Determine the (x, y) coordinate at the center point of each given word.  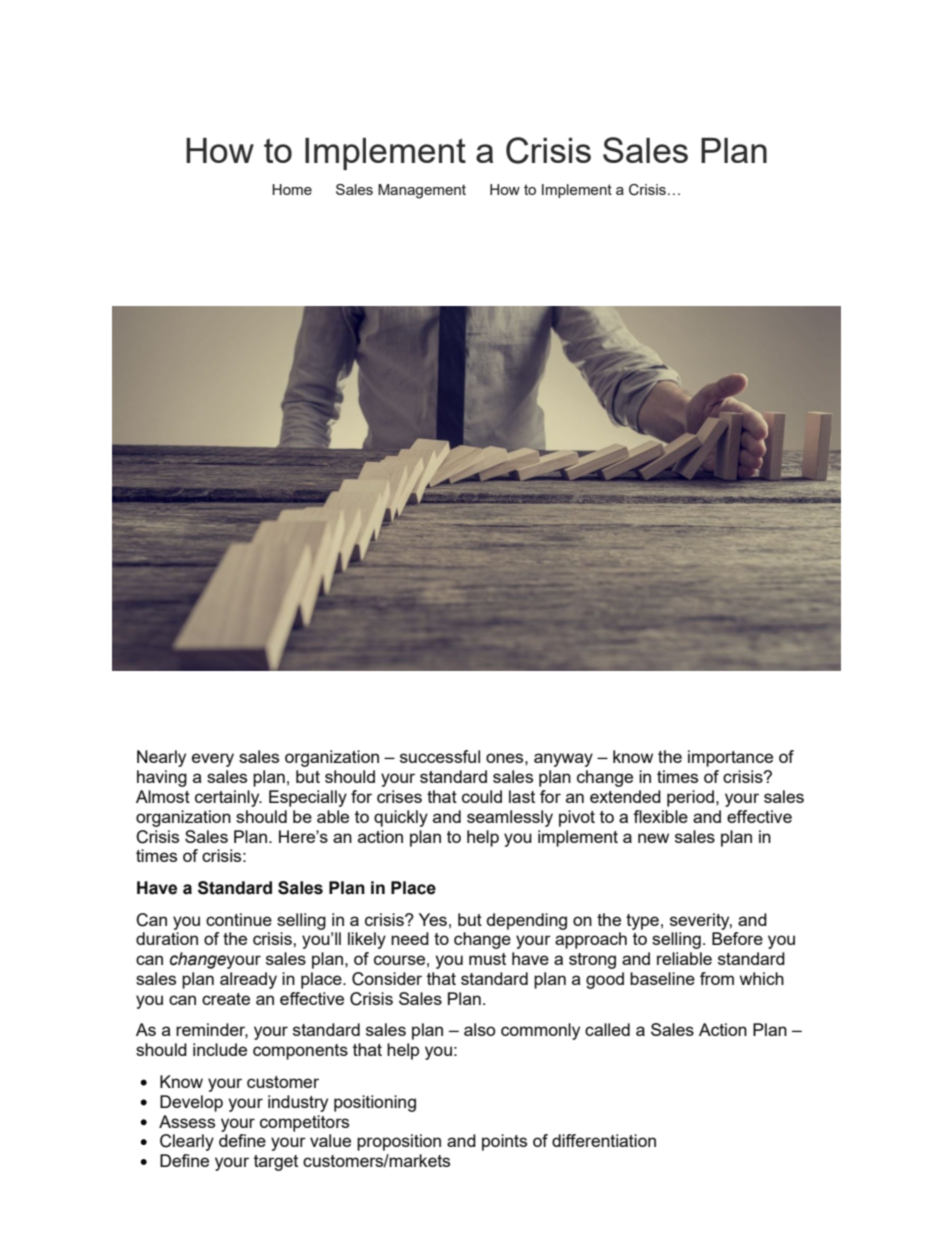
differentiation (604, 1140)
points (504, 1142)
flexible (660, 816)
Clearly (187, 1142)
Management (422, 191)
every (213, 760)
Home (292, 189)
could (482, 796)
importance (730, 758)
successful (440, 756)
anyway (563, 760)
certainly (228, 798)
